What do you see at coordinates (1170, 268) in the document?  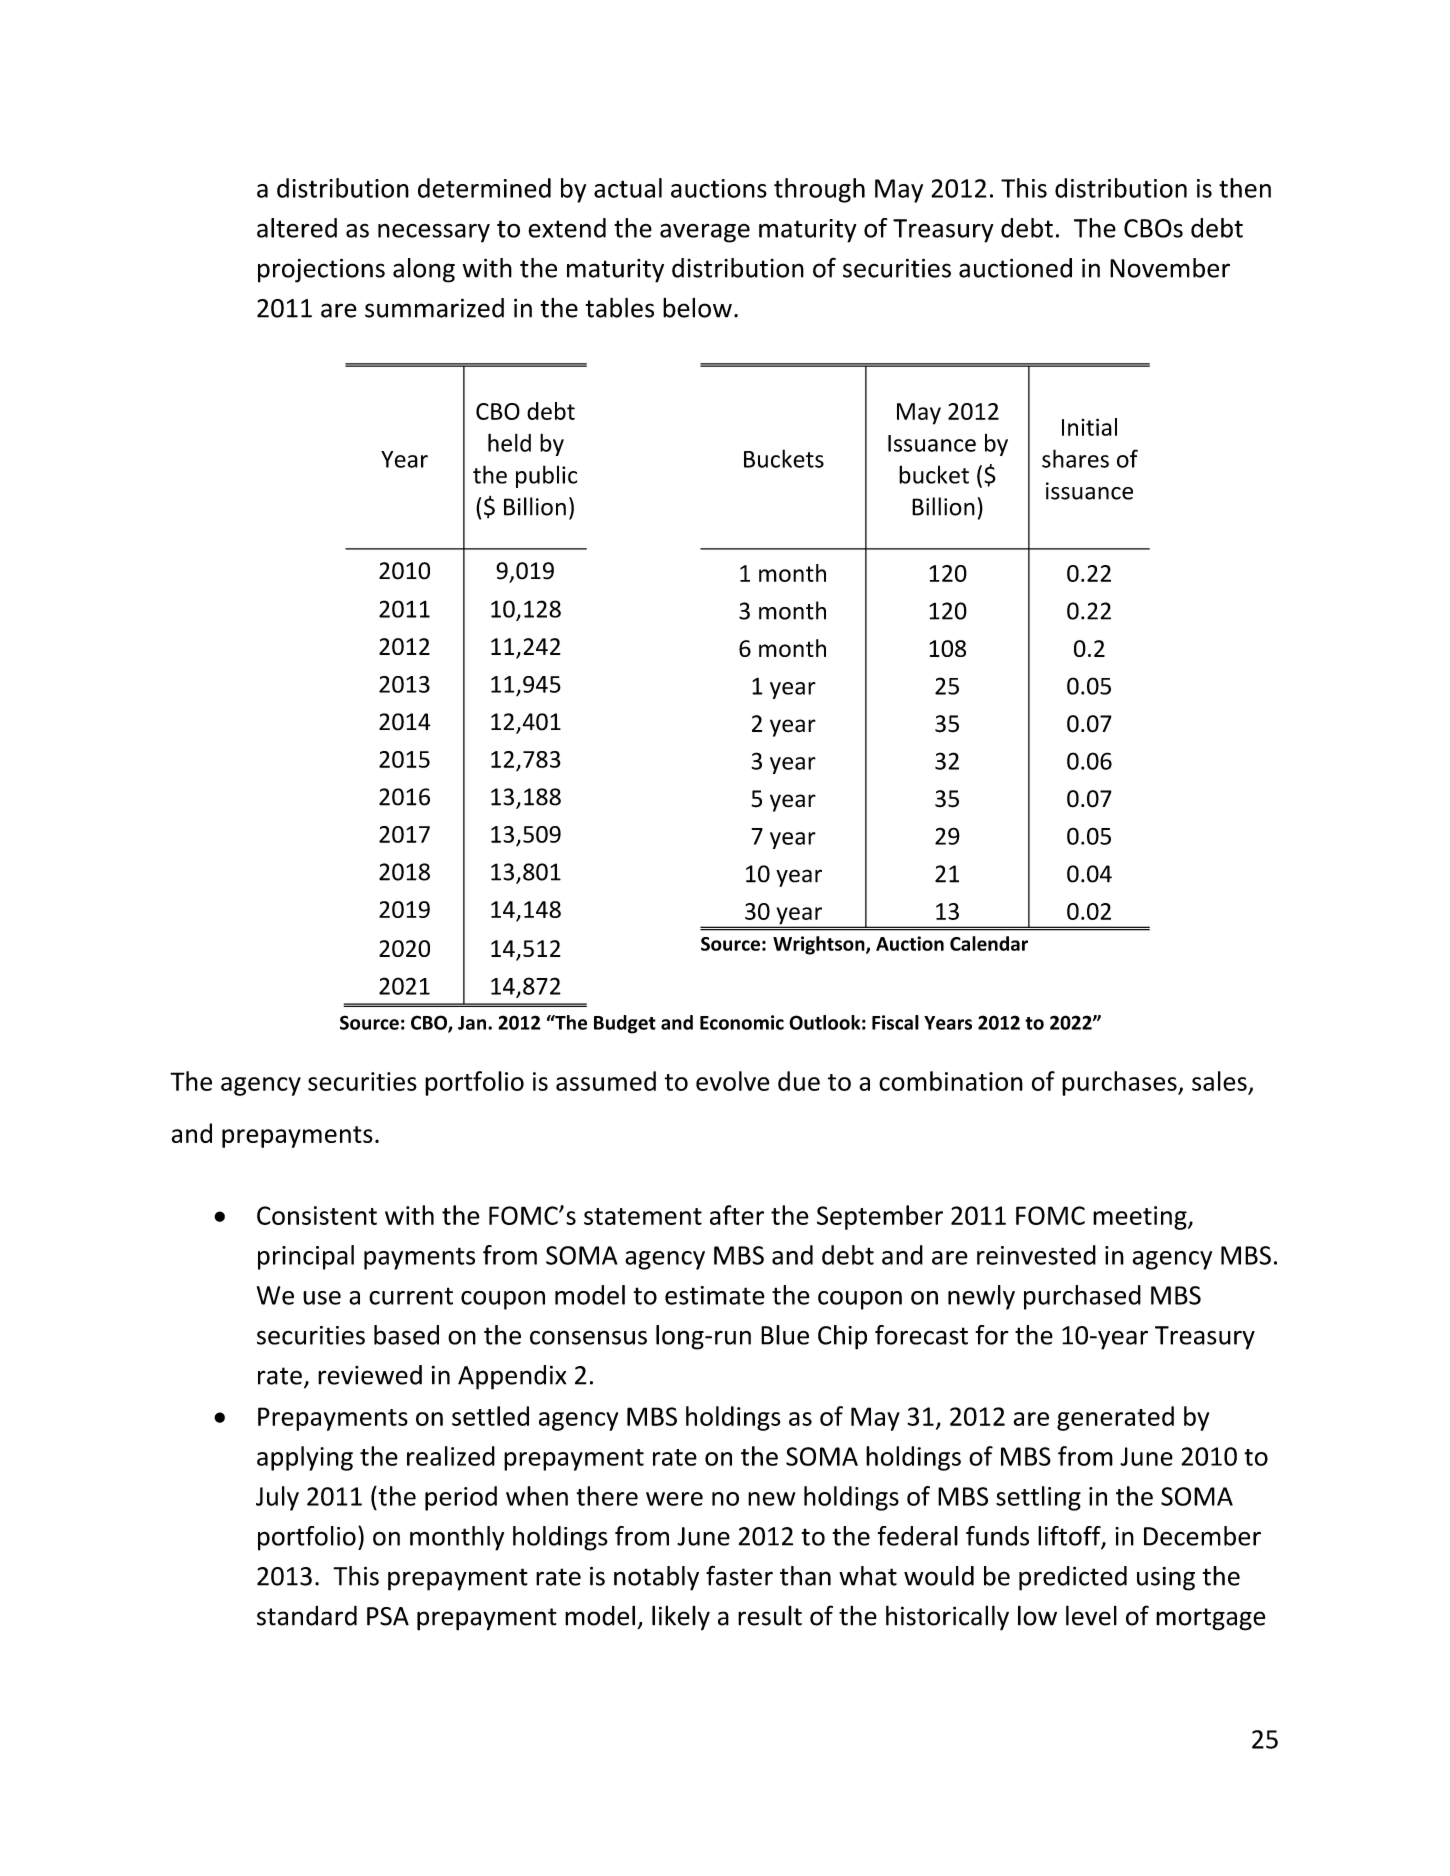 I see `November` at bounding box center [1170, 268].
